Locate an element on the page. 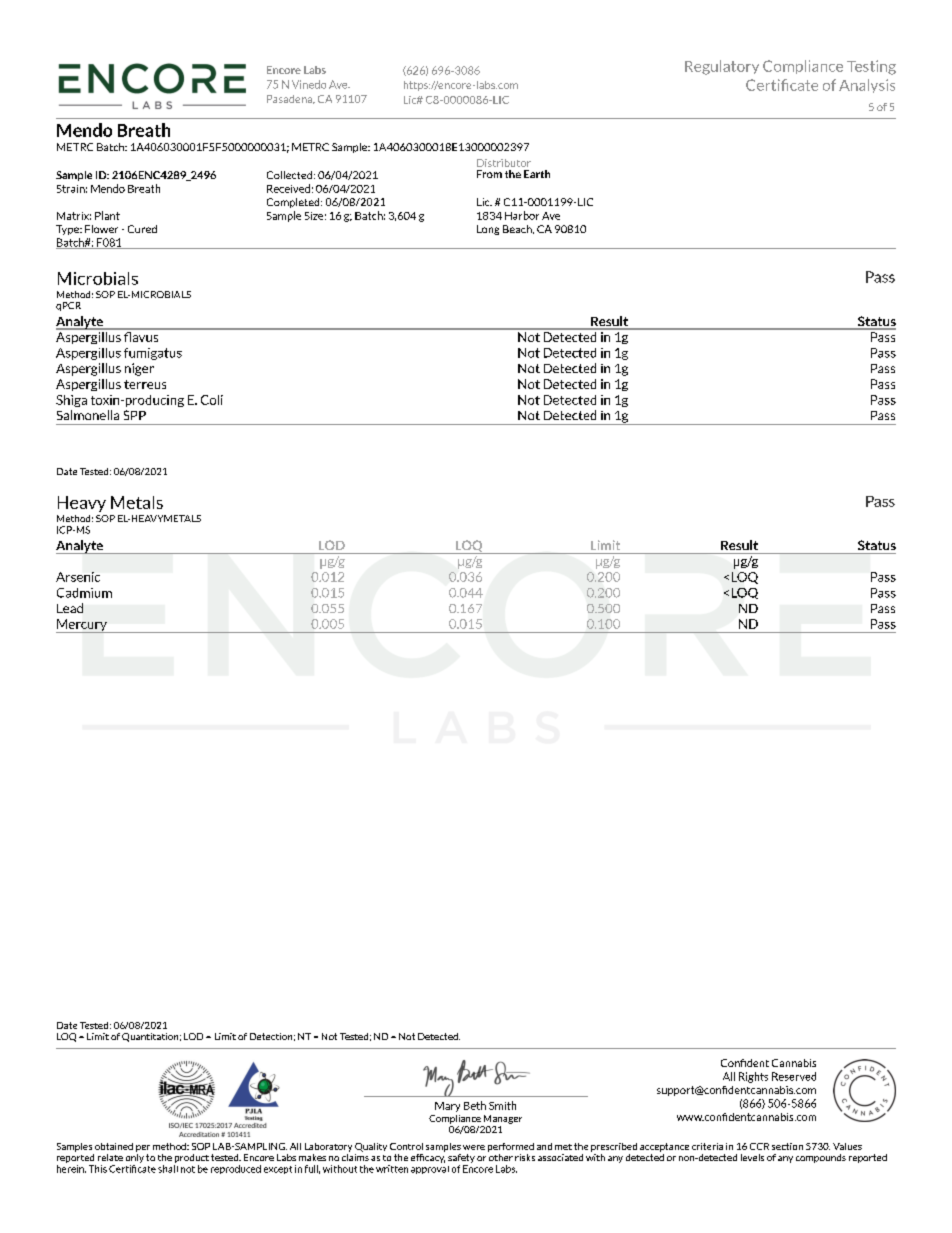  Cadmium is located at coordinates (84, 593).
